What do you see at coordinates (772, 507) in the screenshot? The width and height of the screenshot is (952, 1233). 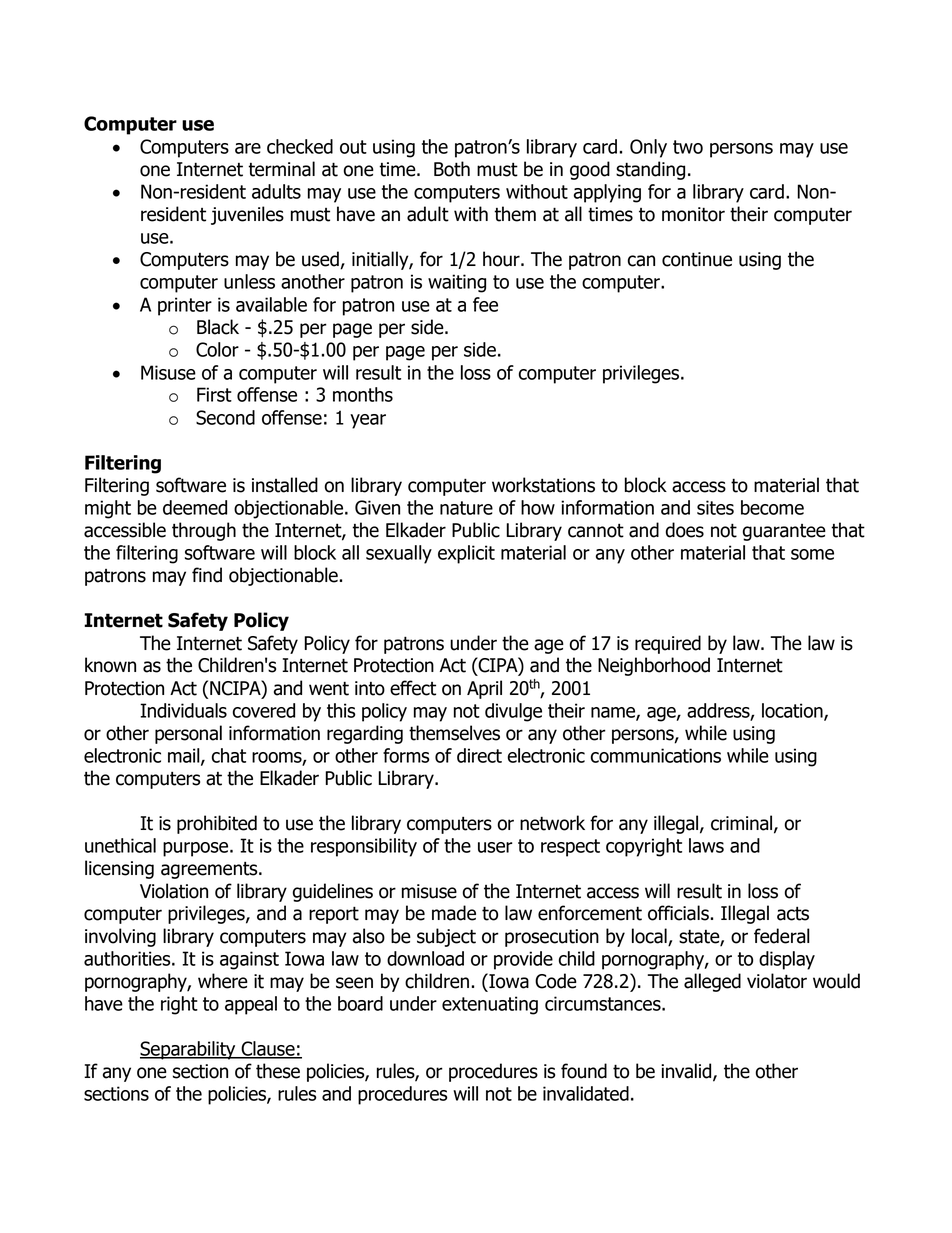 I see `become` at bounding box center [772, 507].
